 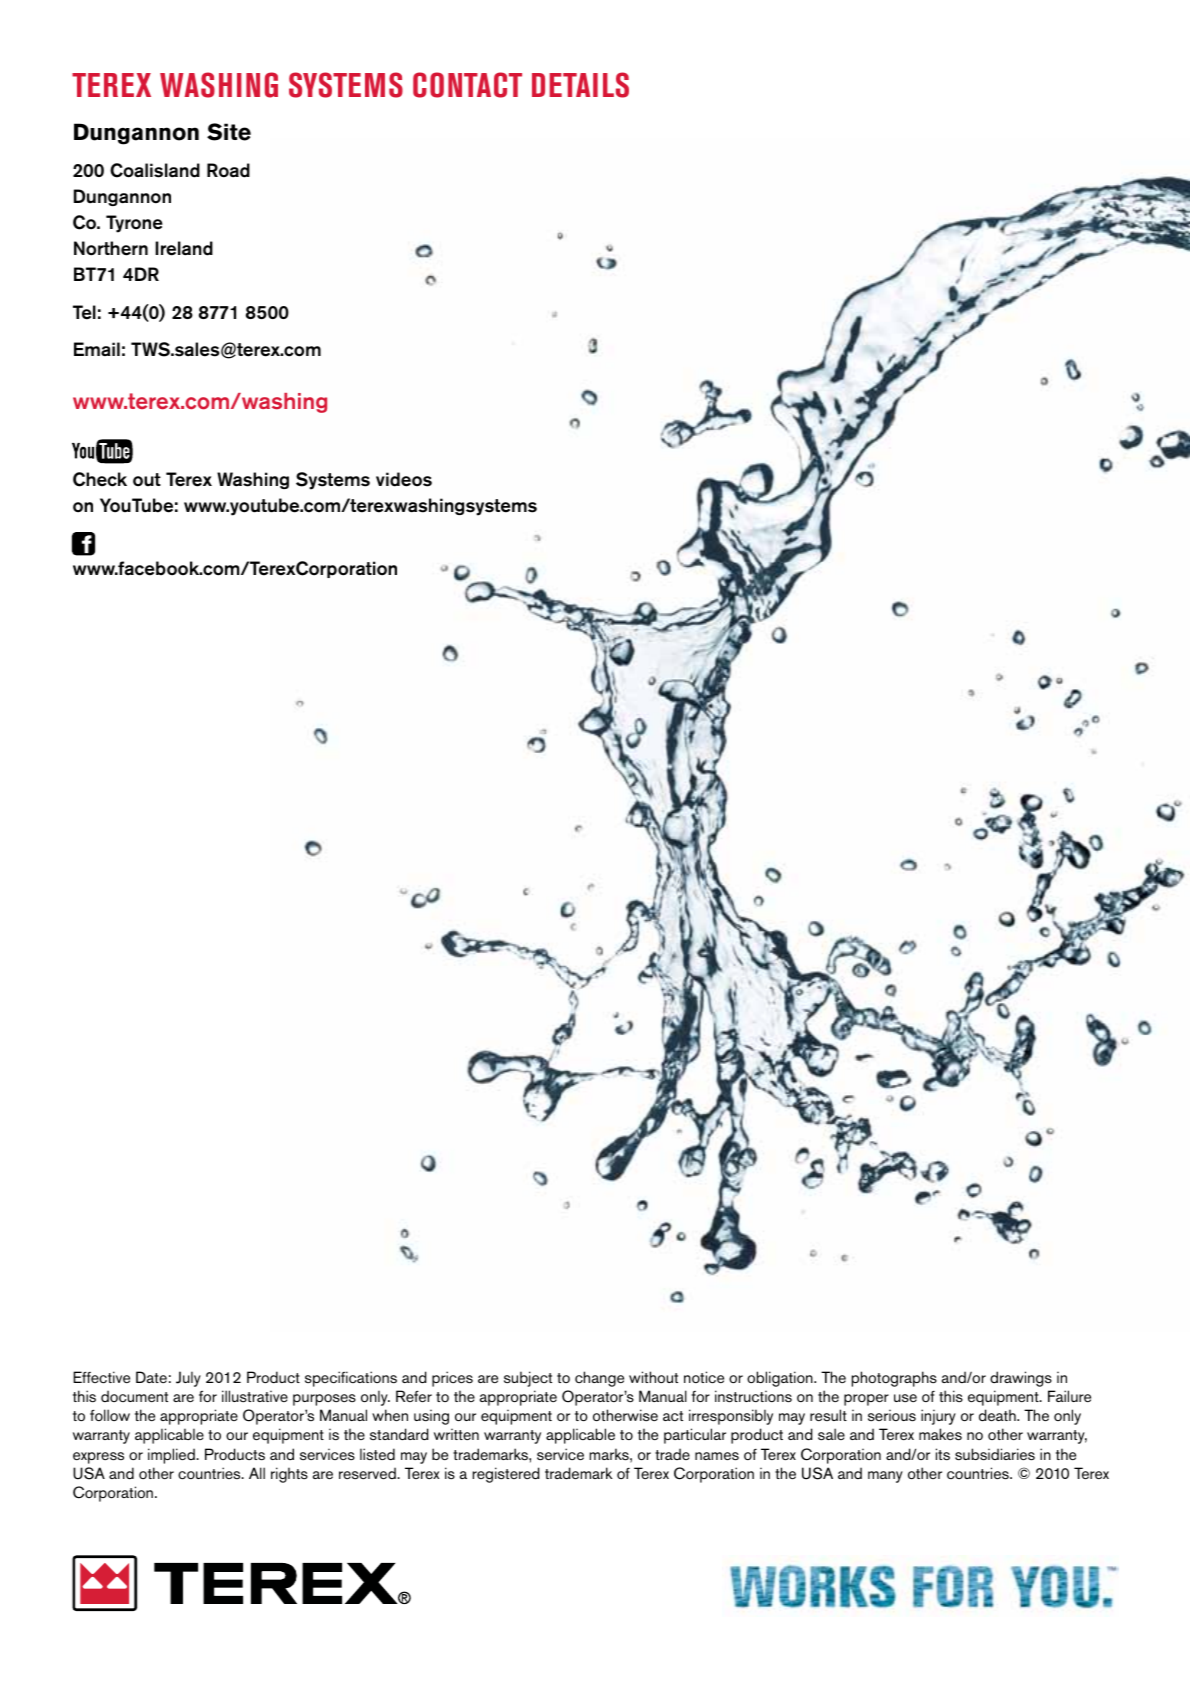 What do you see at coordinates (100, 479) in the screenshot?
I see `Check` at bounding box center [100, 479].
